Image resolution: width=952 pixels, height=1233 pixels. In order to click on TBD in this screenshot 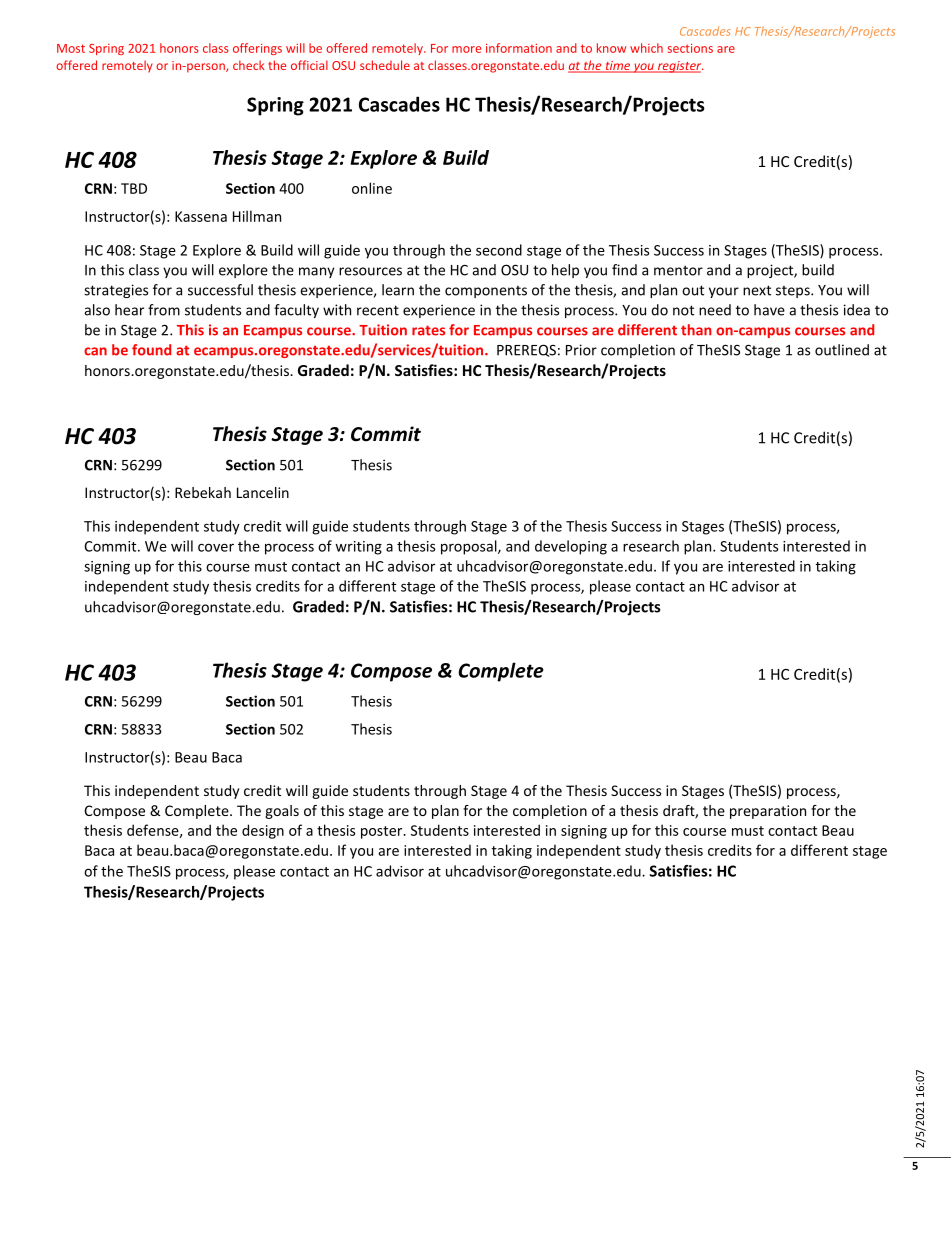, I will do `click(134, 188)`.
